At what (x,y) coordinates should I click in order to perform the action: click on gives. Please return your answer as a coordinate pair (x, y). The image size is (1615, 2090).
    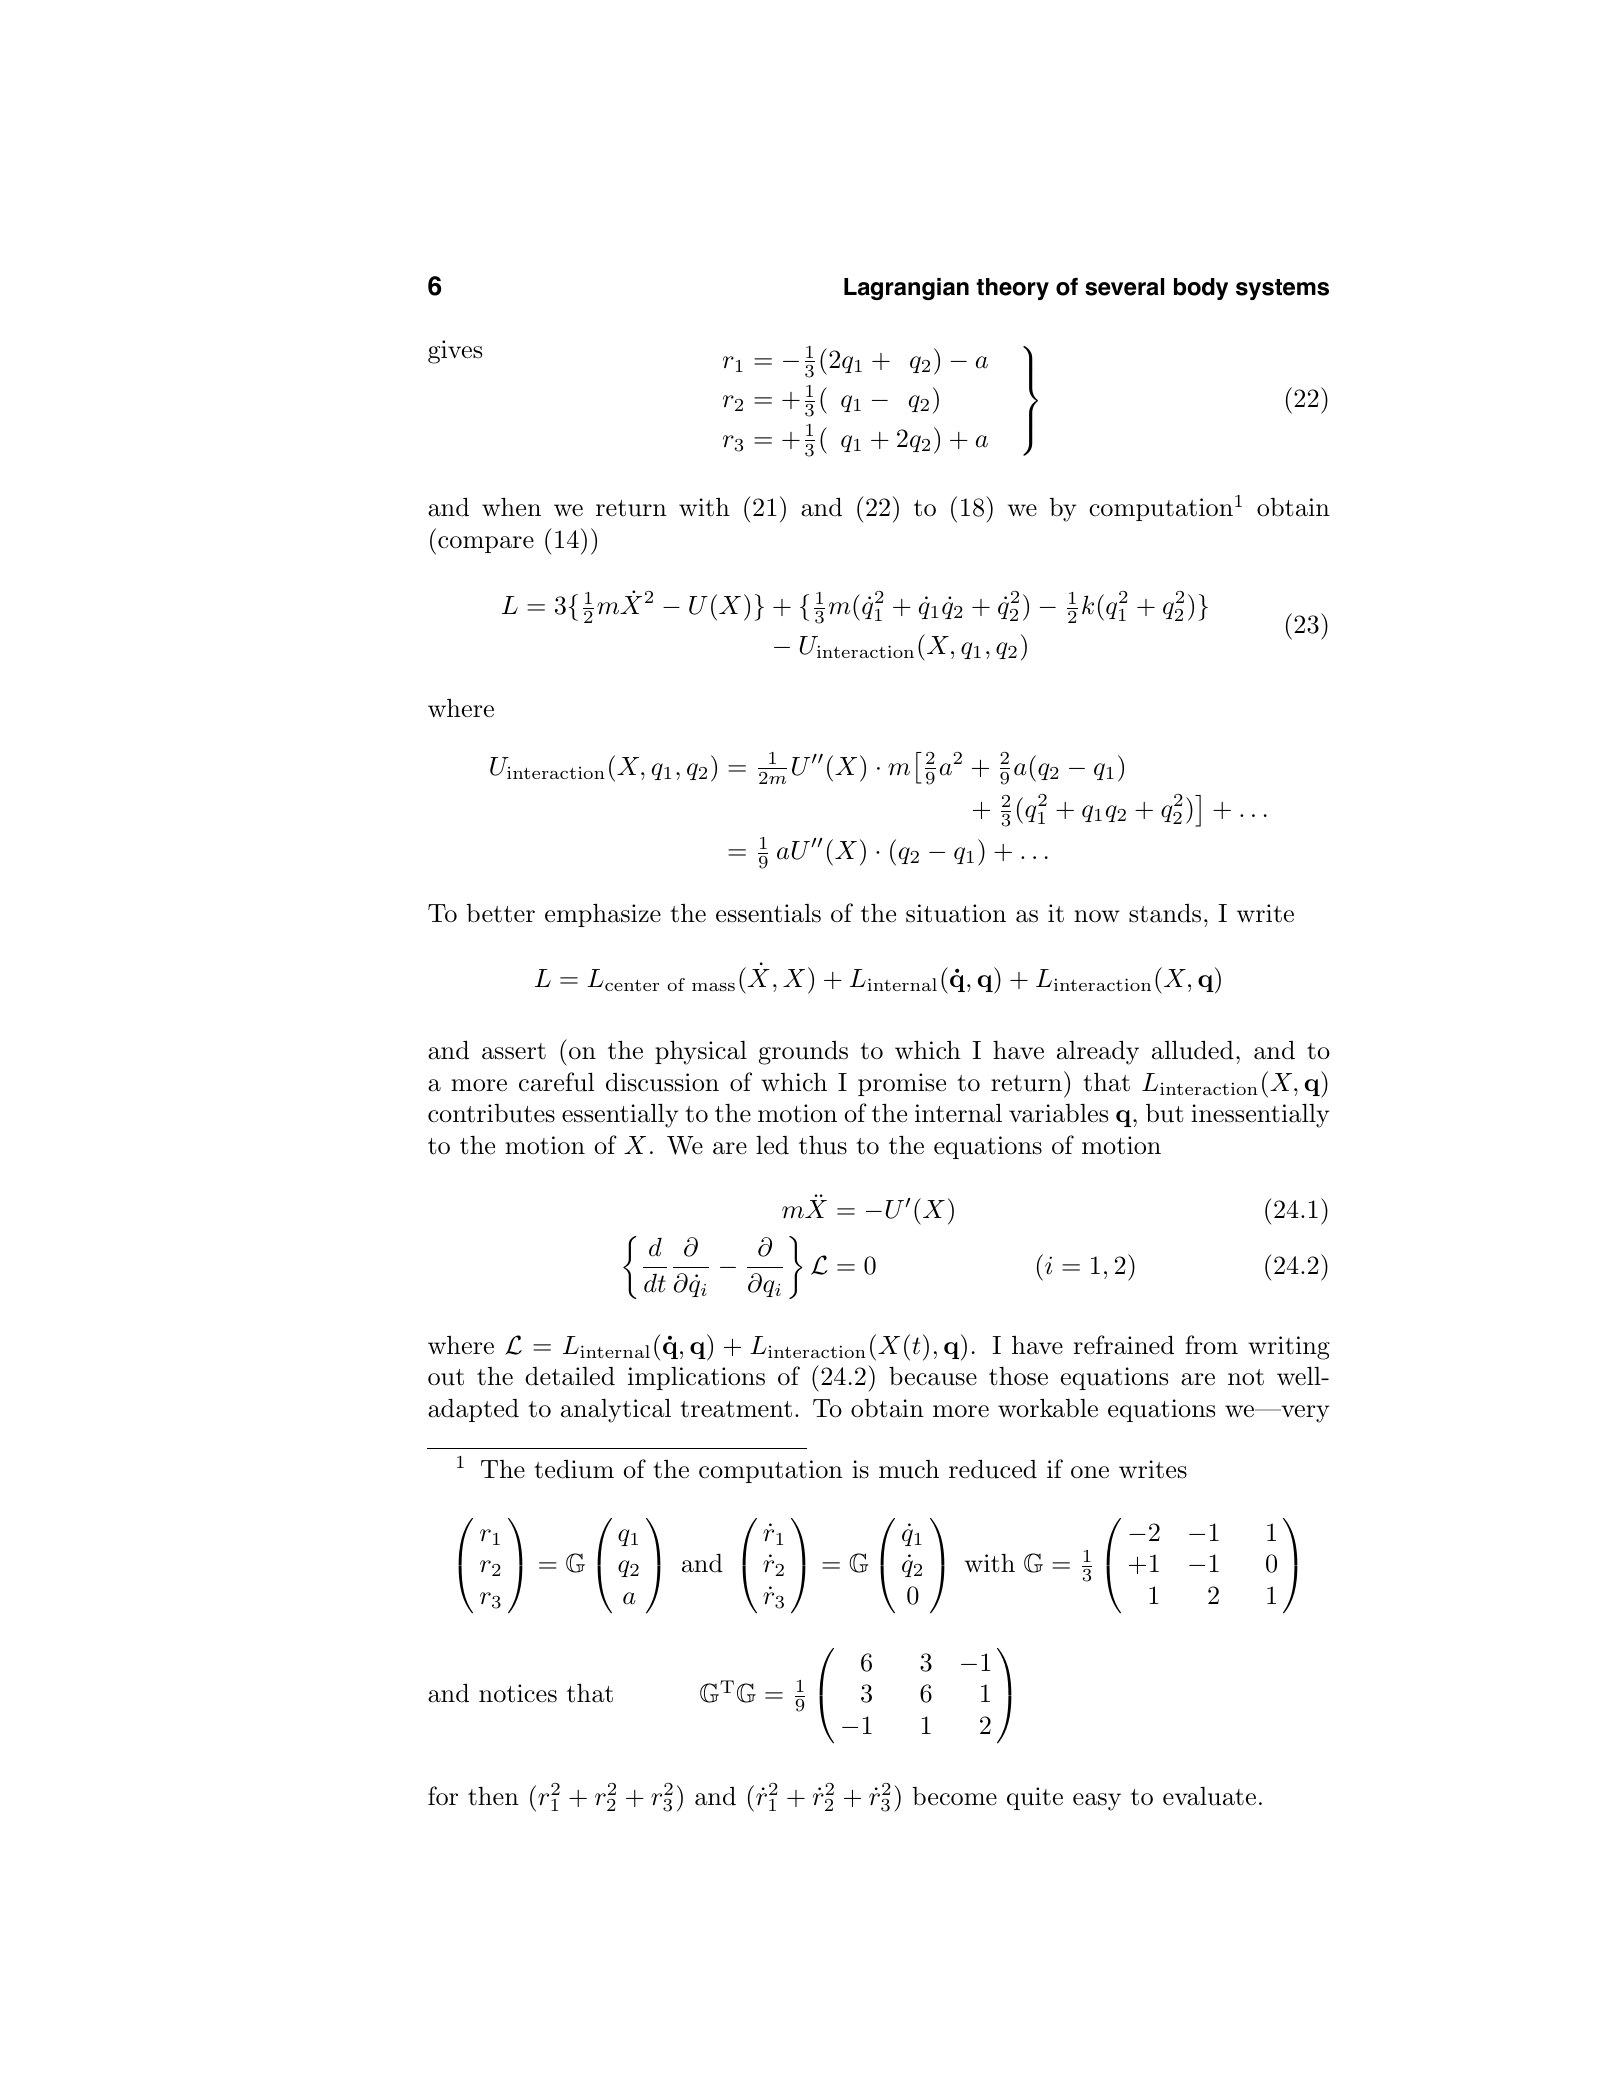
    Looking at the image, I should click on (455, 352).
